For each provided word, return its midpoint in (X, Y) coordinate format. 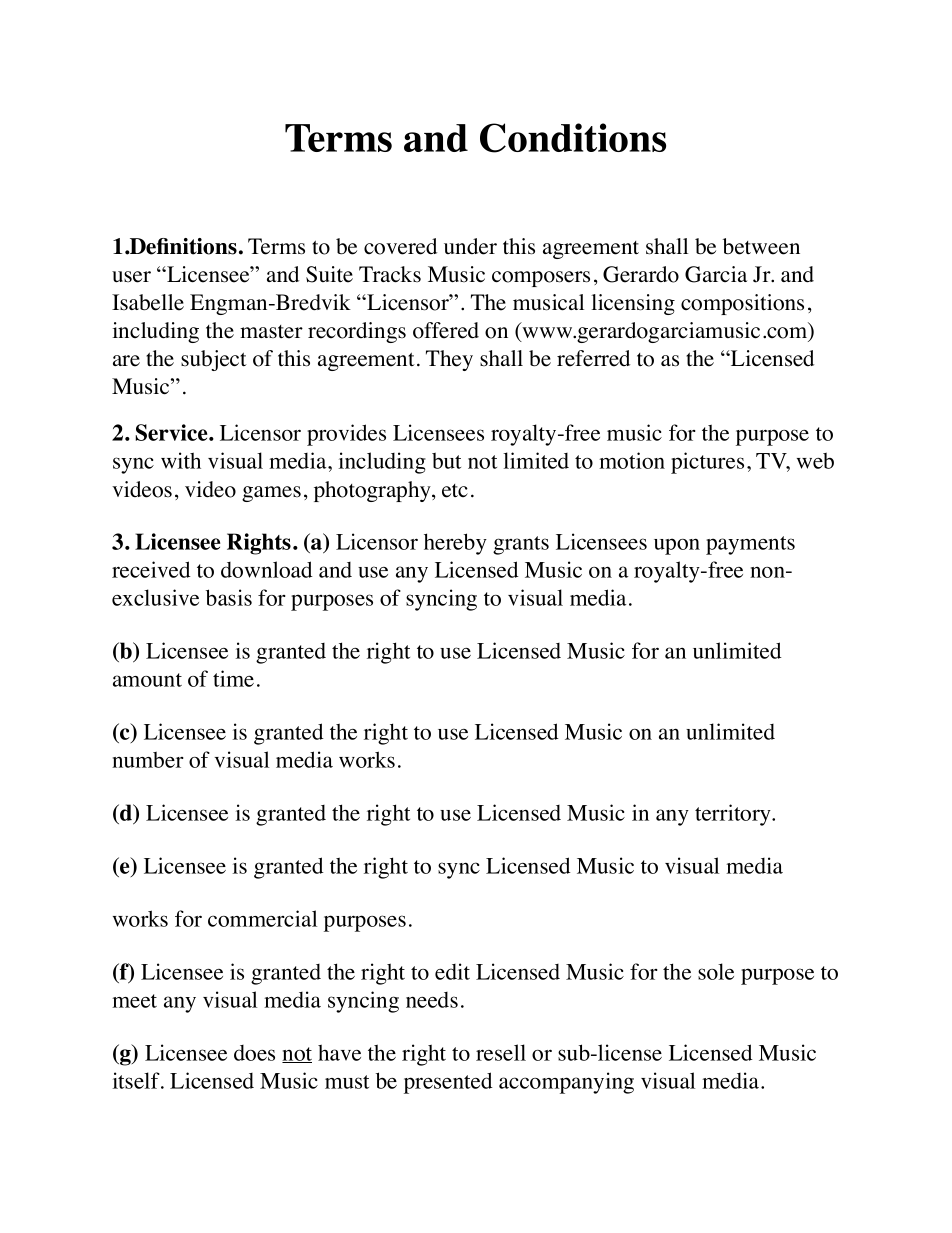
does (254, 1053)
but (446, 461)
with (181, 460)
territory (734, 815)
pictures (707, 463)
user (131, 277)
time (233, 678)
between (761, 246)
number (148, 760)
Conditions (573, 138)
